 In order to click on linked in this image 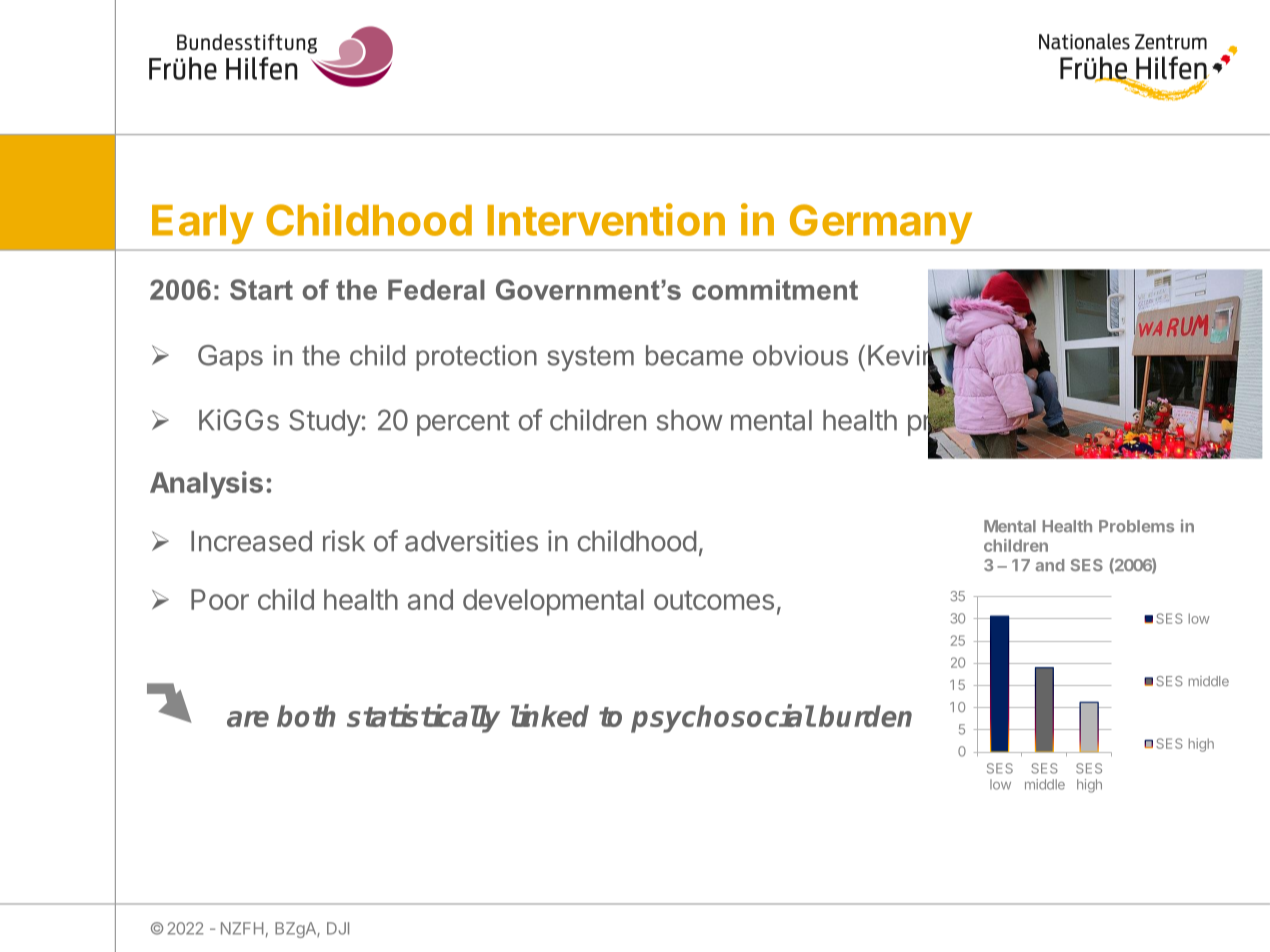, I will do `click(550, 715)`.
